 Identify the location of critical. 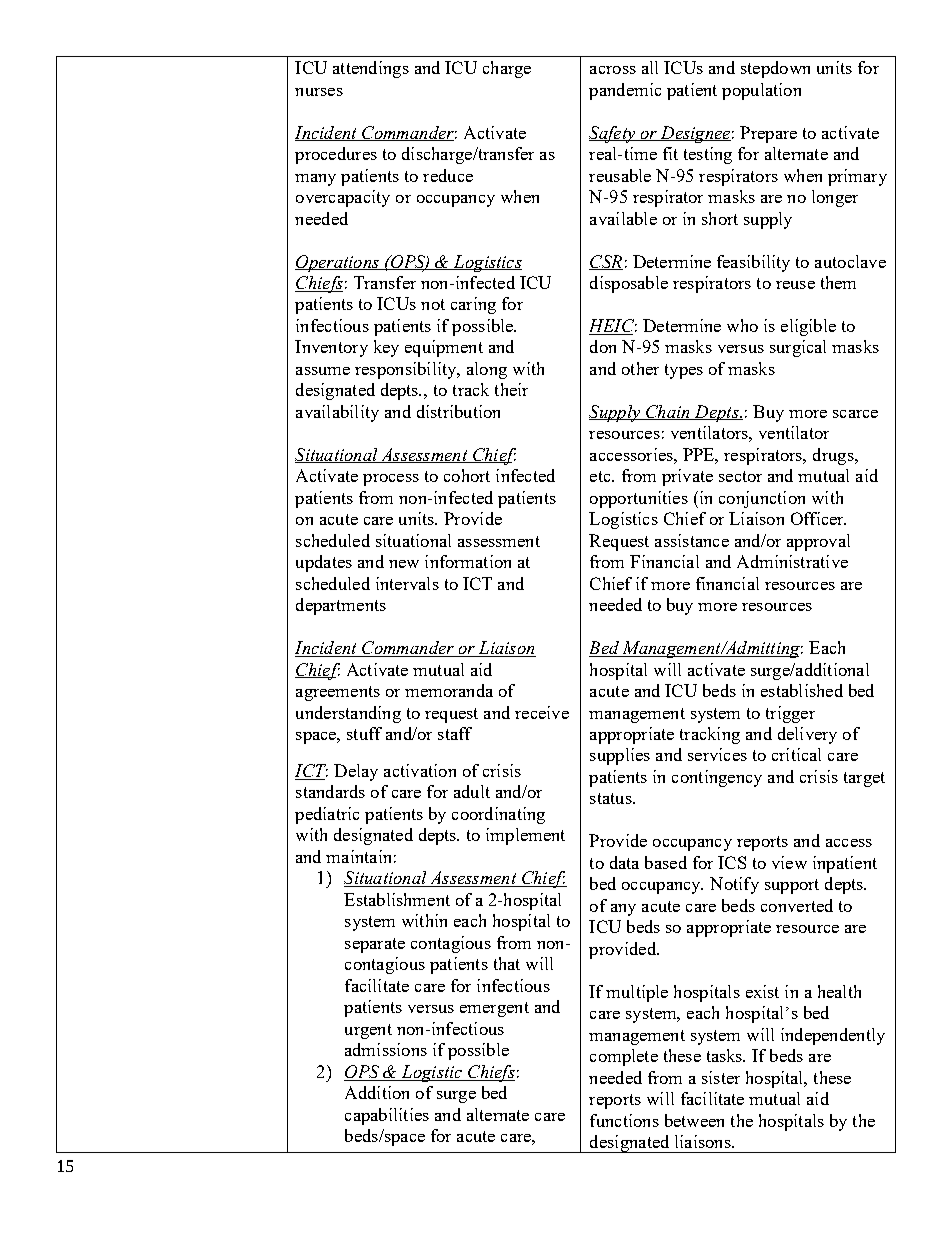
(796, 754).
